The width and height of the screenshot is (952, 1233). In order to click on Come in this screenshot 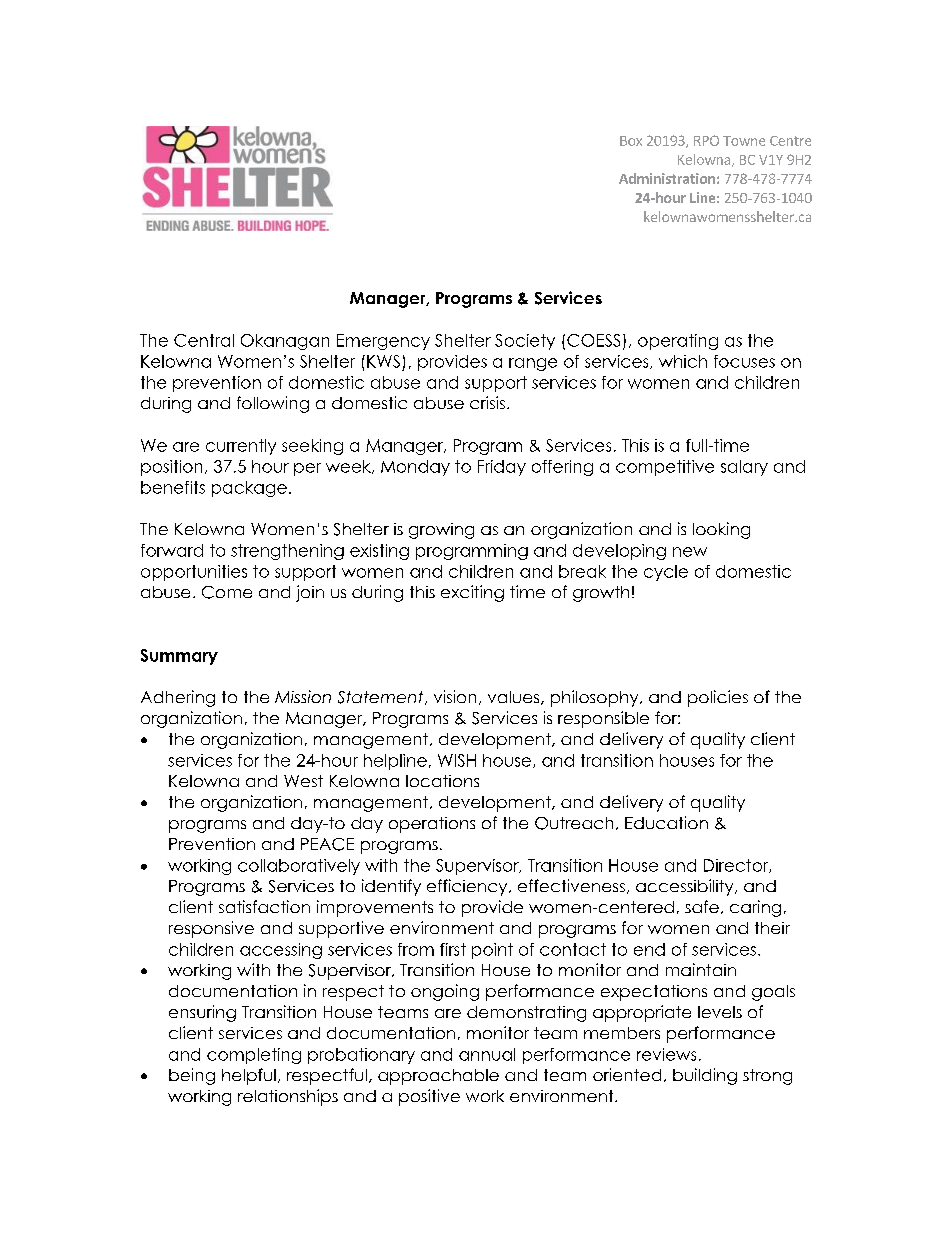, I will do `click(227, 592)`.
